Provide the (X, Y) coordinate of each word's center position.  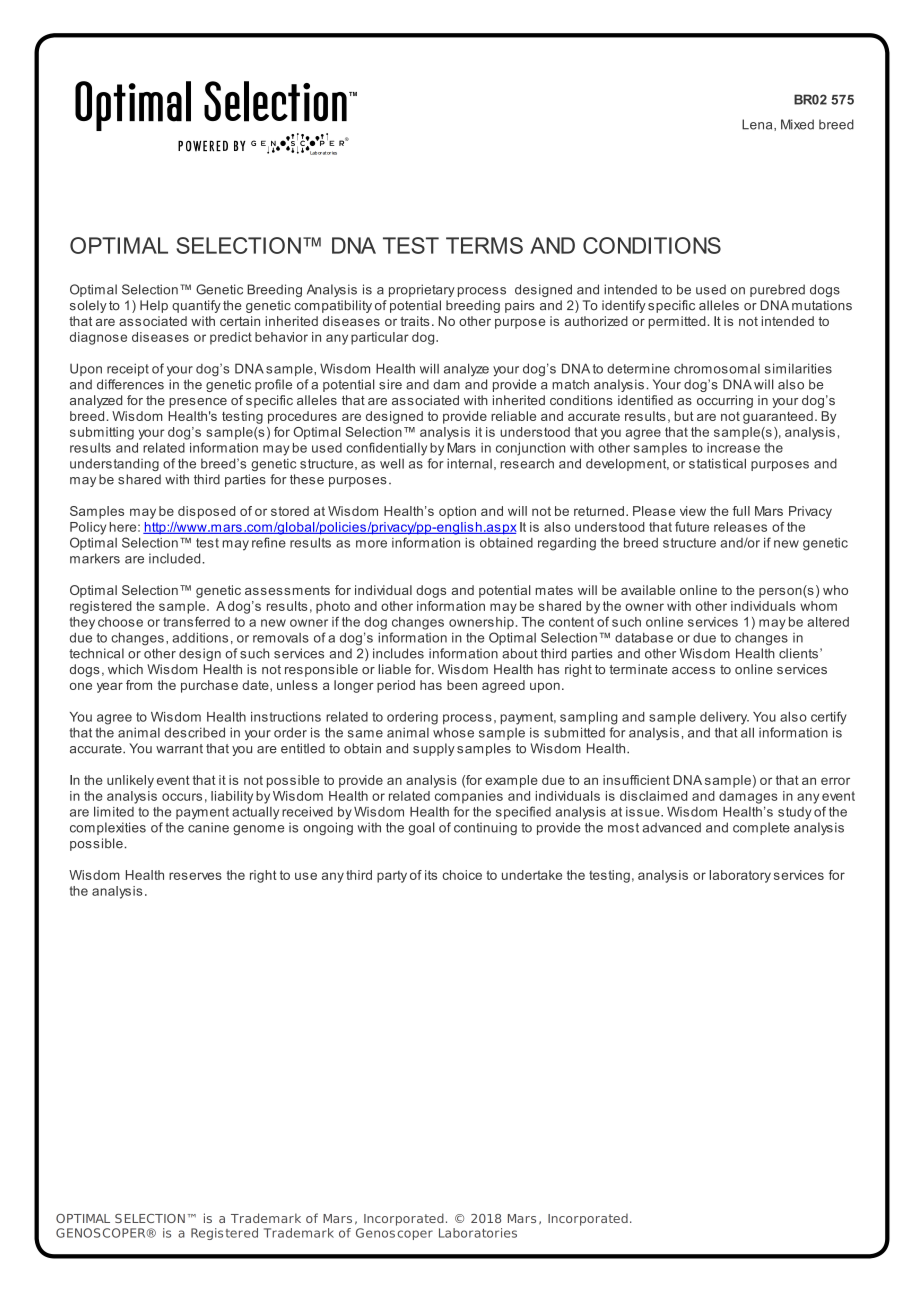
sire (390, 384)
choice (462, 875)
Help (154, 306)
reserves (195, 876)
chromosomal (717, 369)
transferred (196, 622)
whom (818, 606)
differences (130, 384)
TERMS (484, 245)
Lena (758, 125)
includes (398, 653)
